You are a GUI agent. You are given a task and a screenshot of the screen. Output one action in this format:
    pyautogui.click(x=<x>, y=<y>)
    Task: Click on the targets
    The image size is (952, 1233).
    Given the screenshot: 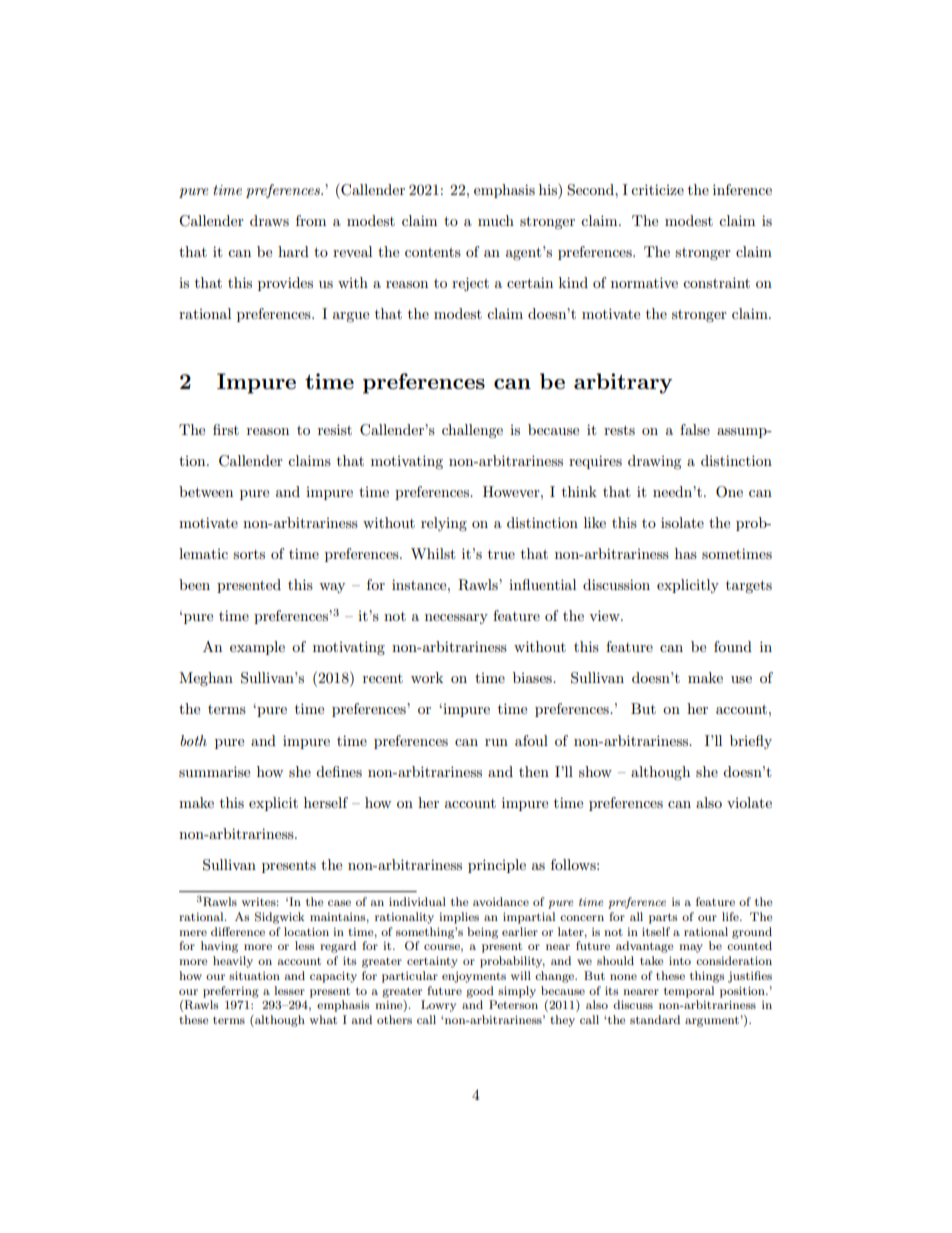 What is the action you would take?
    pyautogui.click(x=749, y=586)
